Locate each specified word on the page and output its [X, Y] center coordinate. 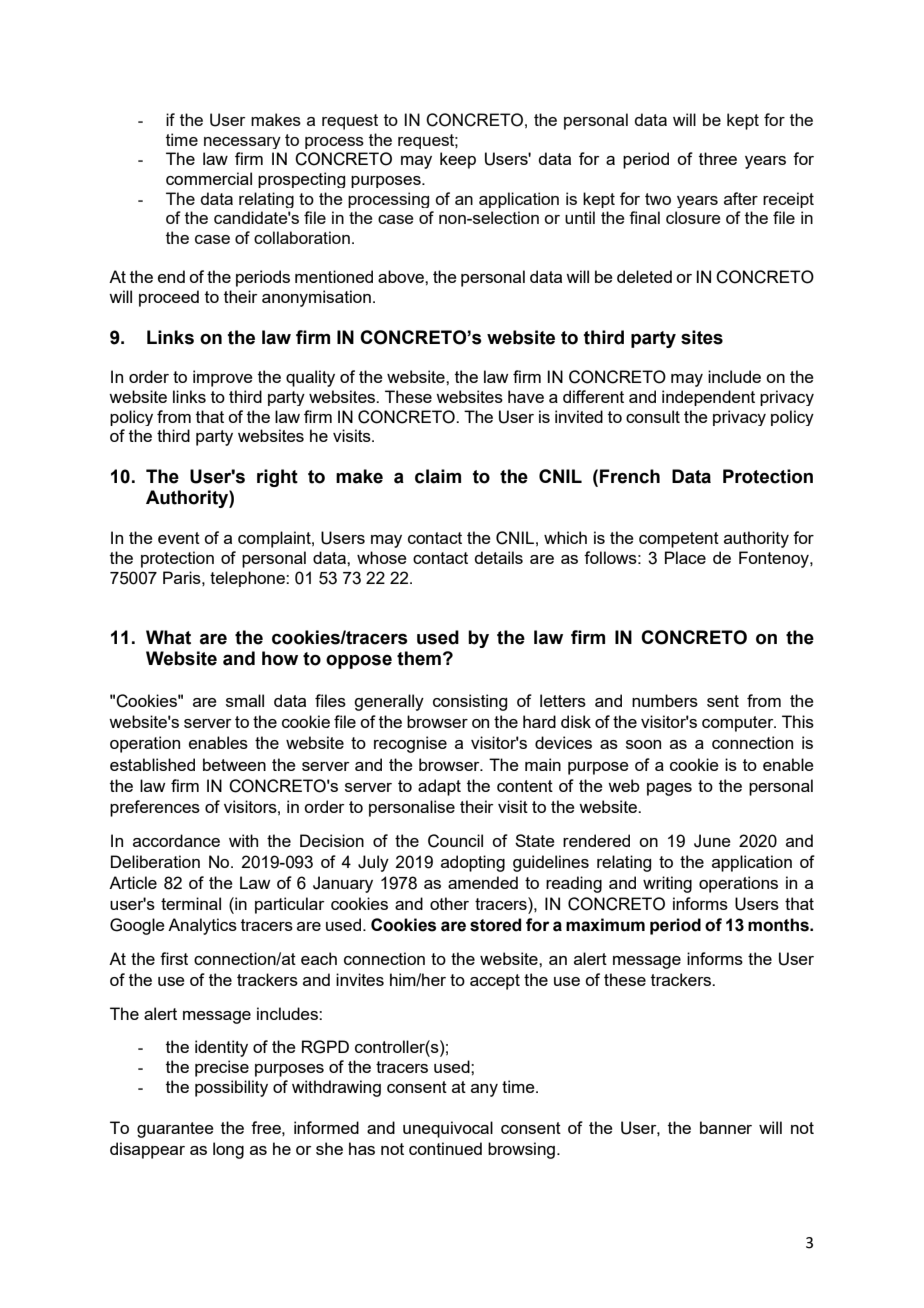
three [718, 158]
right [277, 478]
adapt [439, 787]
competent [679, 540]
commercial [209, 178]
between [234, 764]
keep [458, 160]
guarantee [175, 1130]
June [712, 841]
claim [438, 476]
